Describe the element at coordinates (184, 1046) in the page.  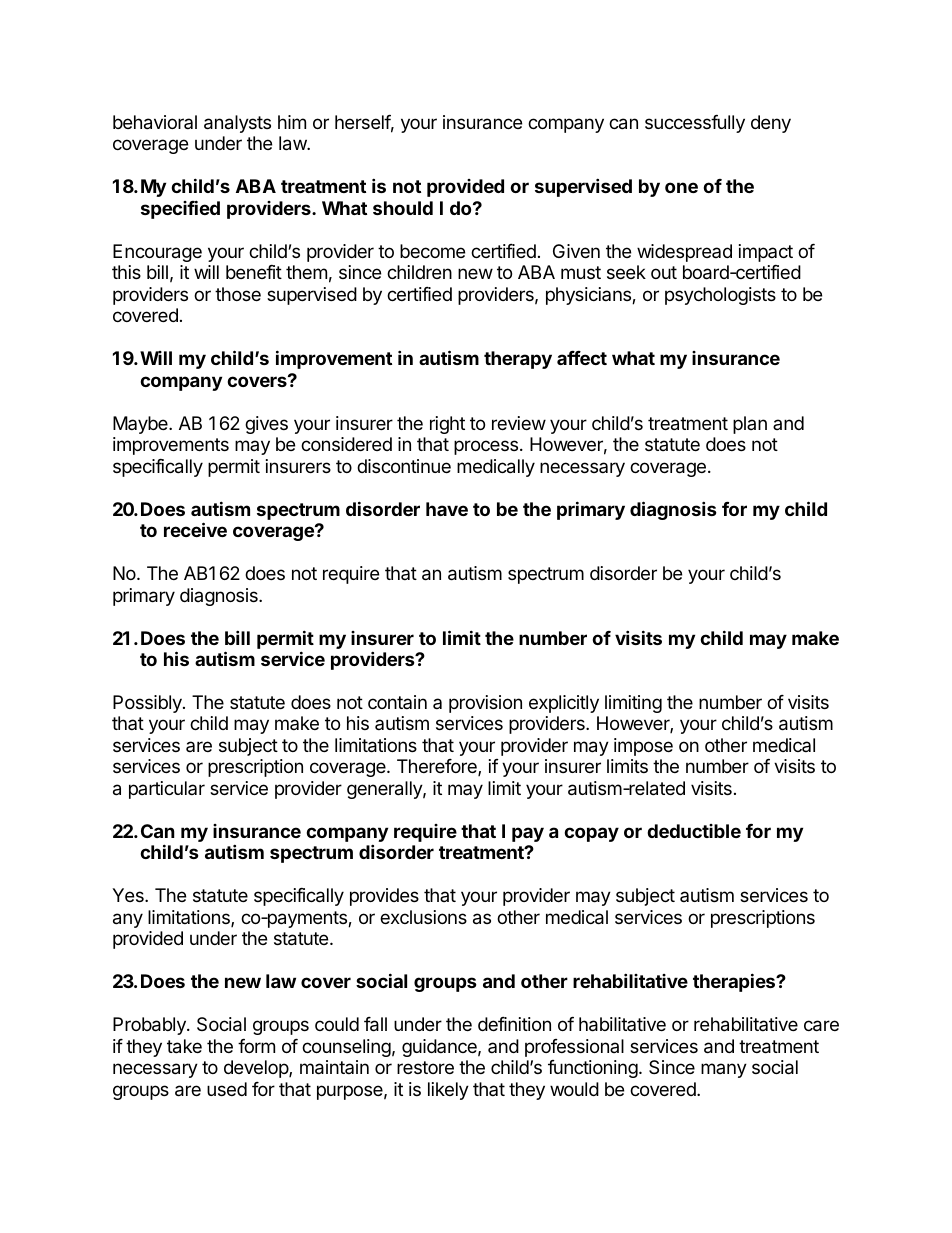
I see `take` at that location.
